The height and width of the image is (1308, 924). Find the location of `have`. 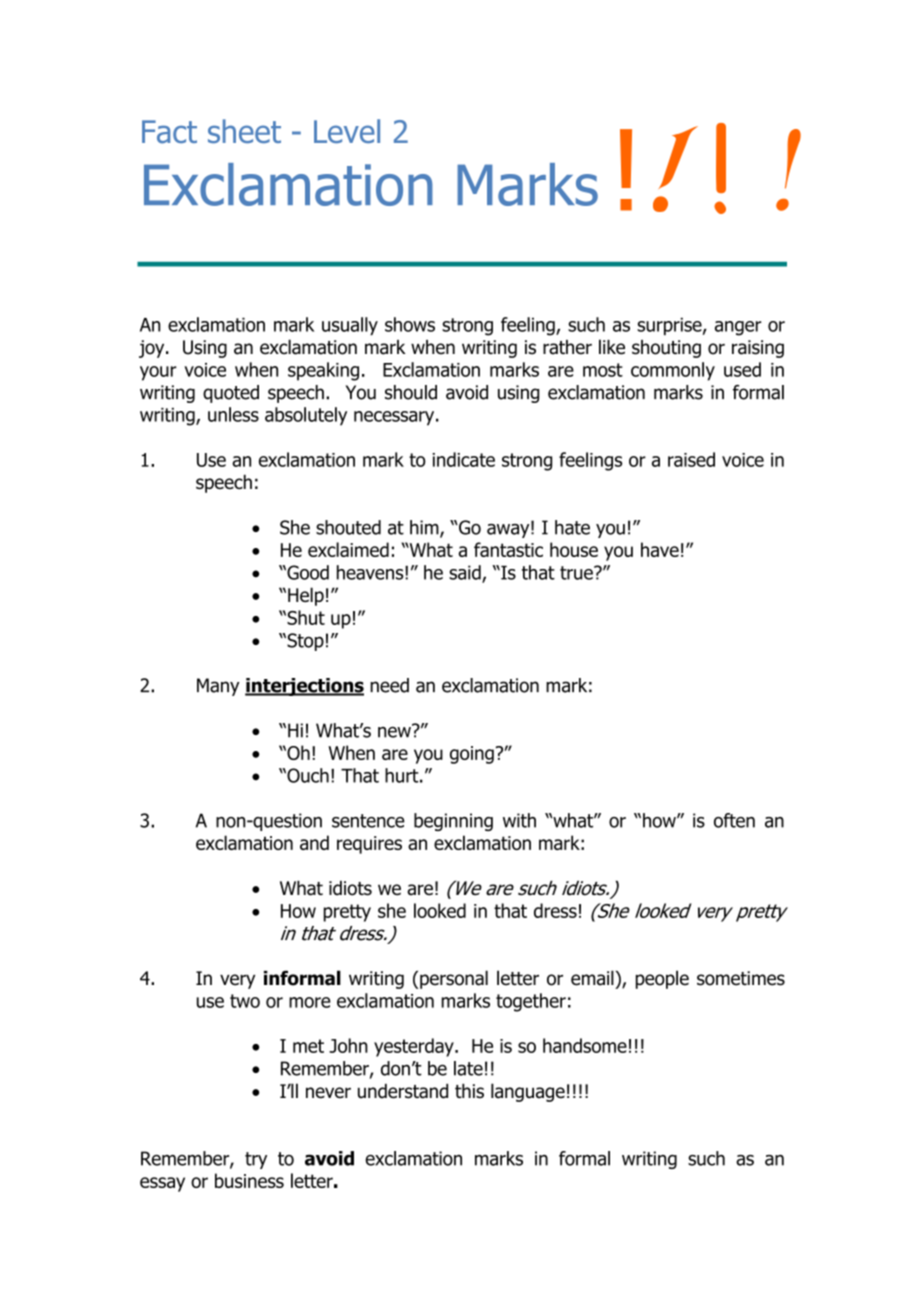

have is located at coordinates (660, 549).
